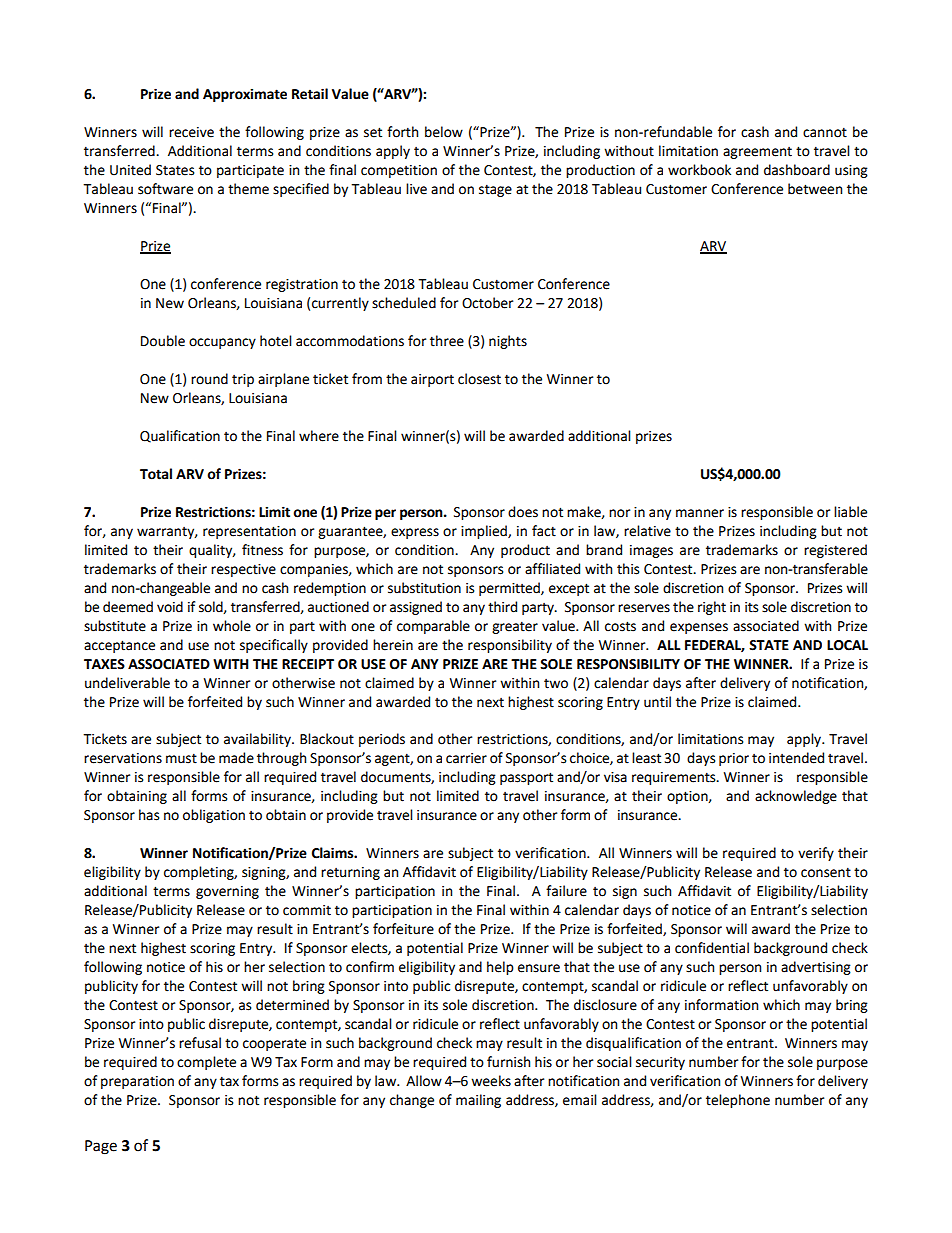  What do you see at coordinates (712, 608) in the screenshot?
I see `right` at bounding box center [712, 608].
